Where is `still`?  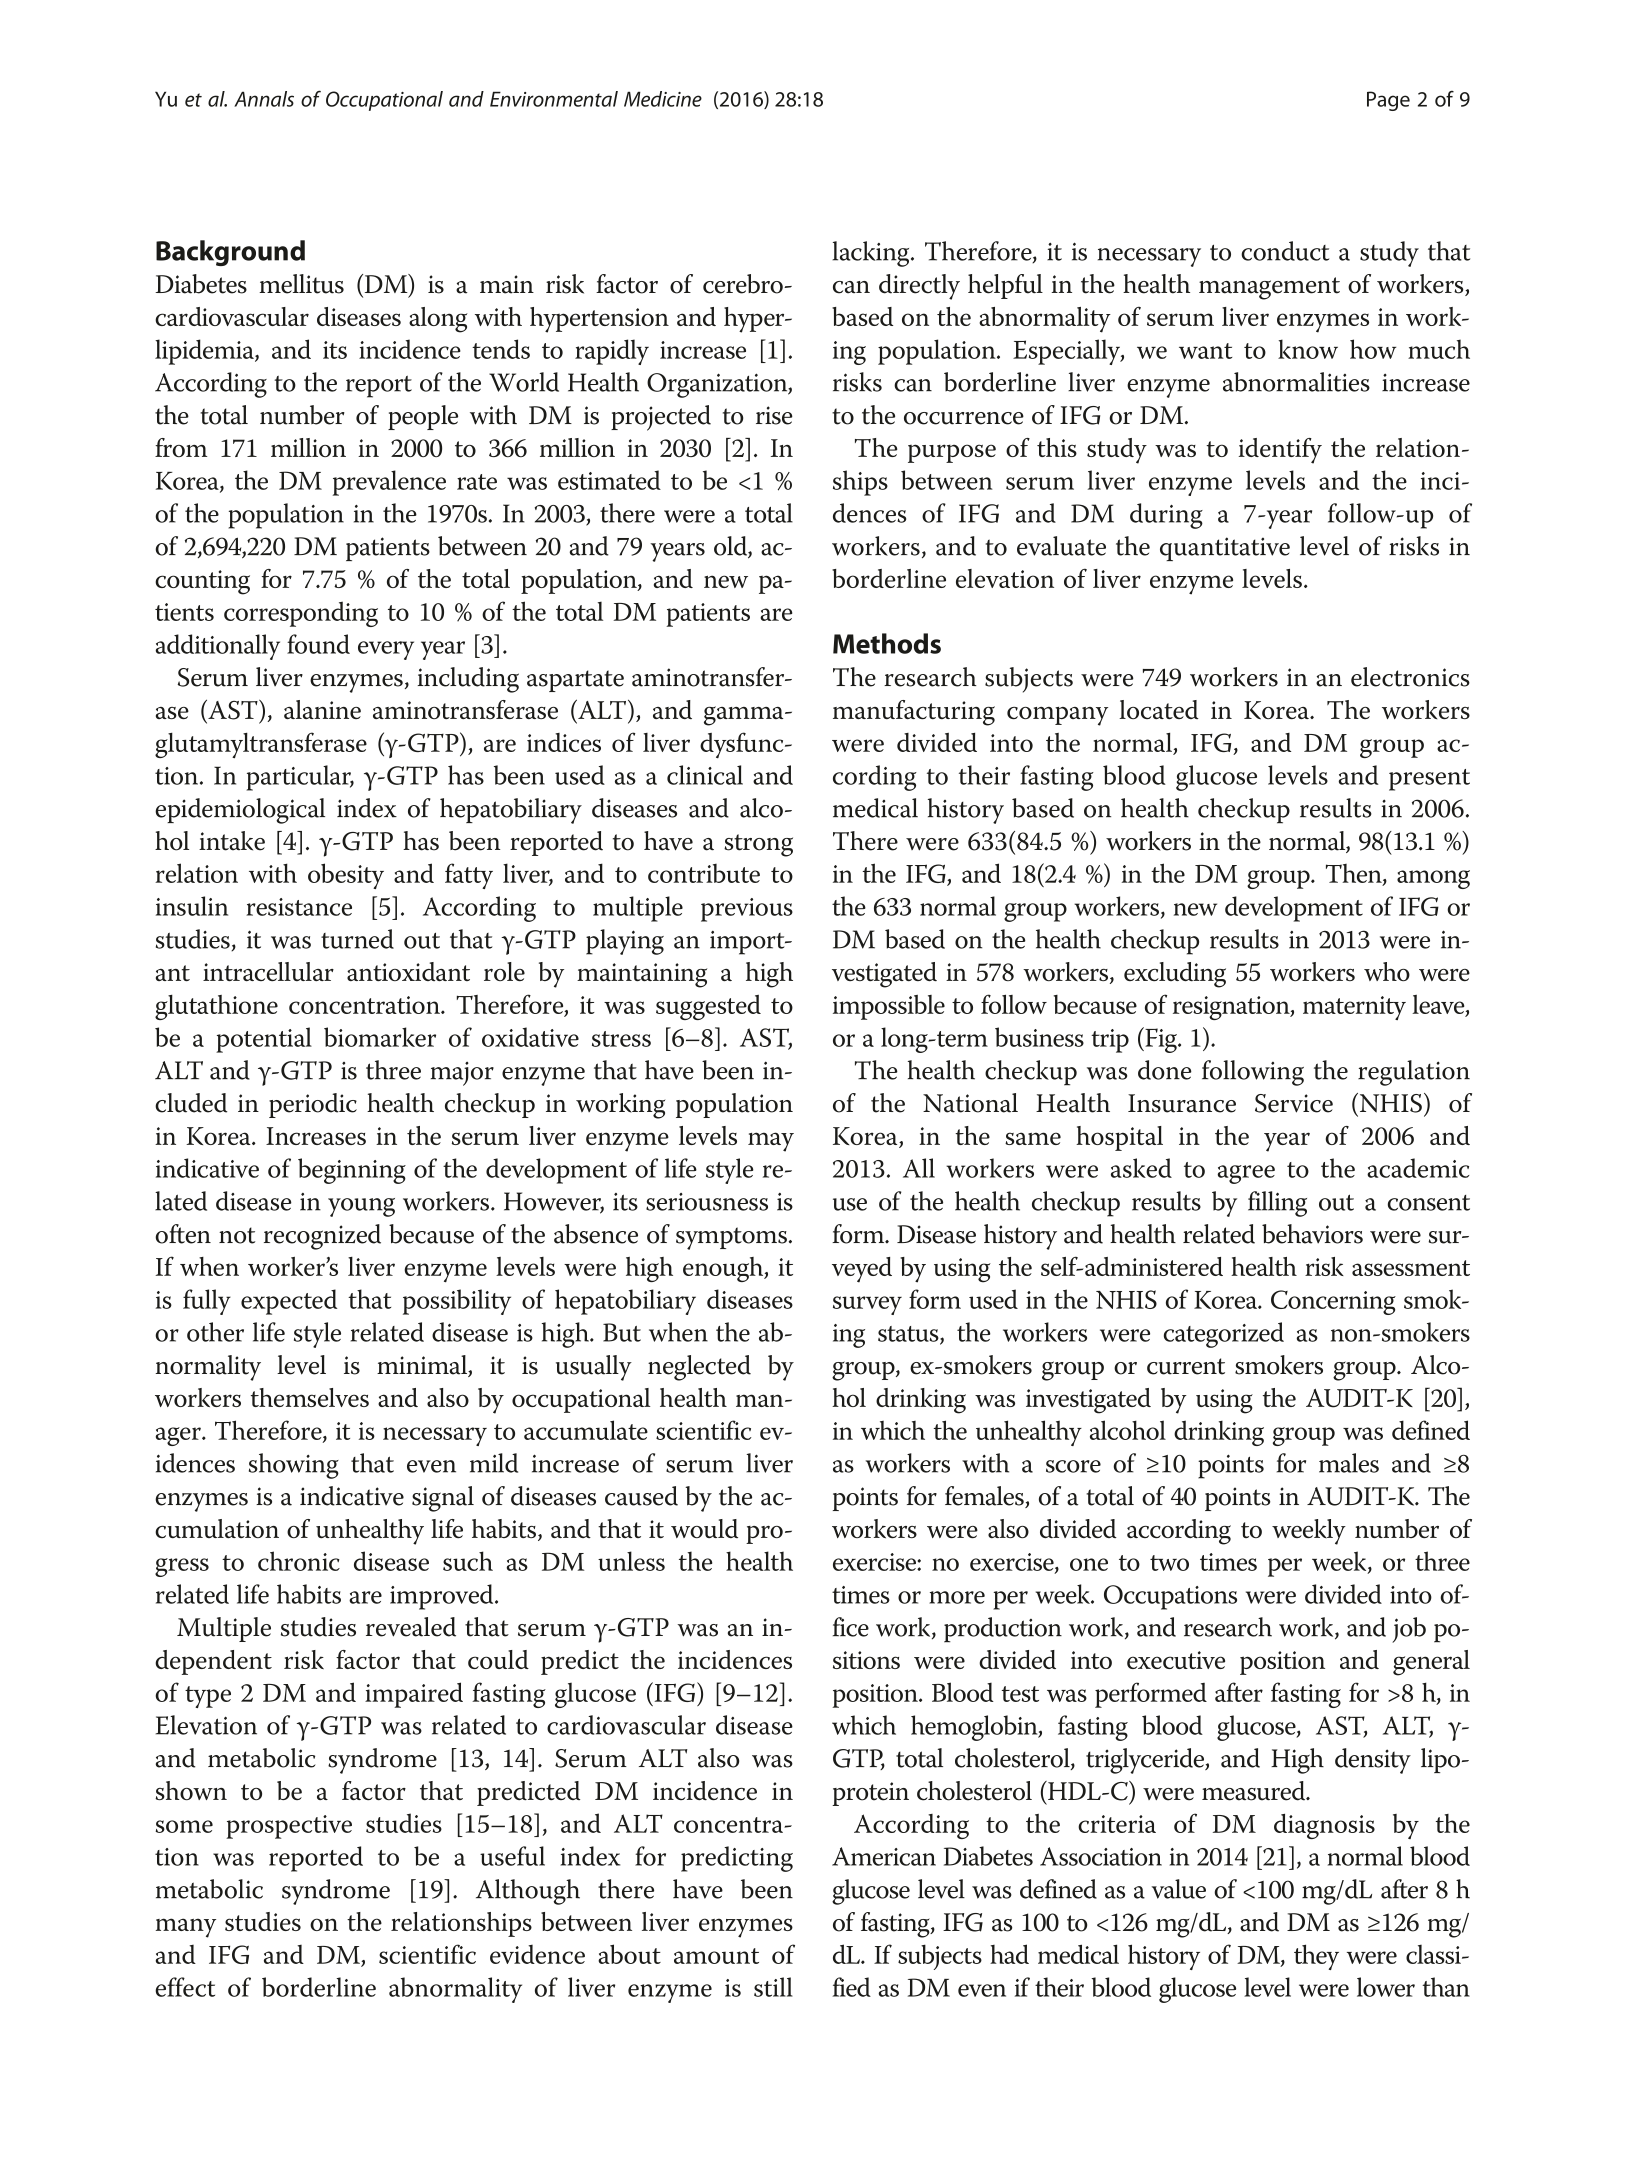
still is located at coordinates (773, 1987).
